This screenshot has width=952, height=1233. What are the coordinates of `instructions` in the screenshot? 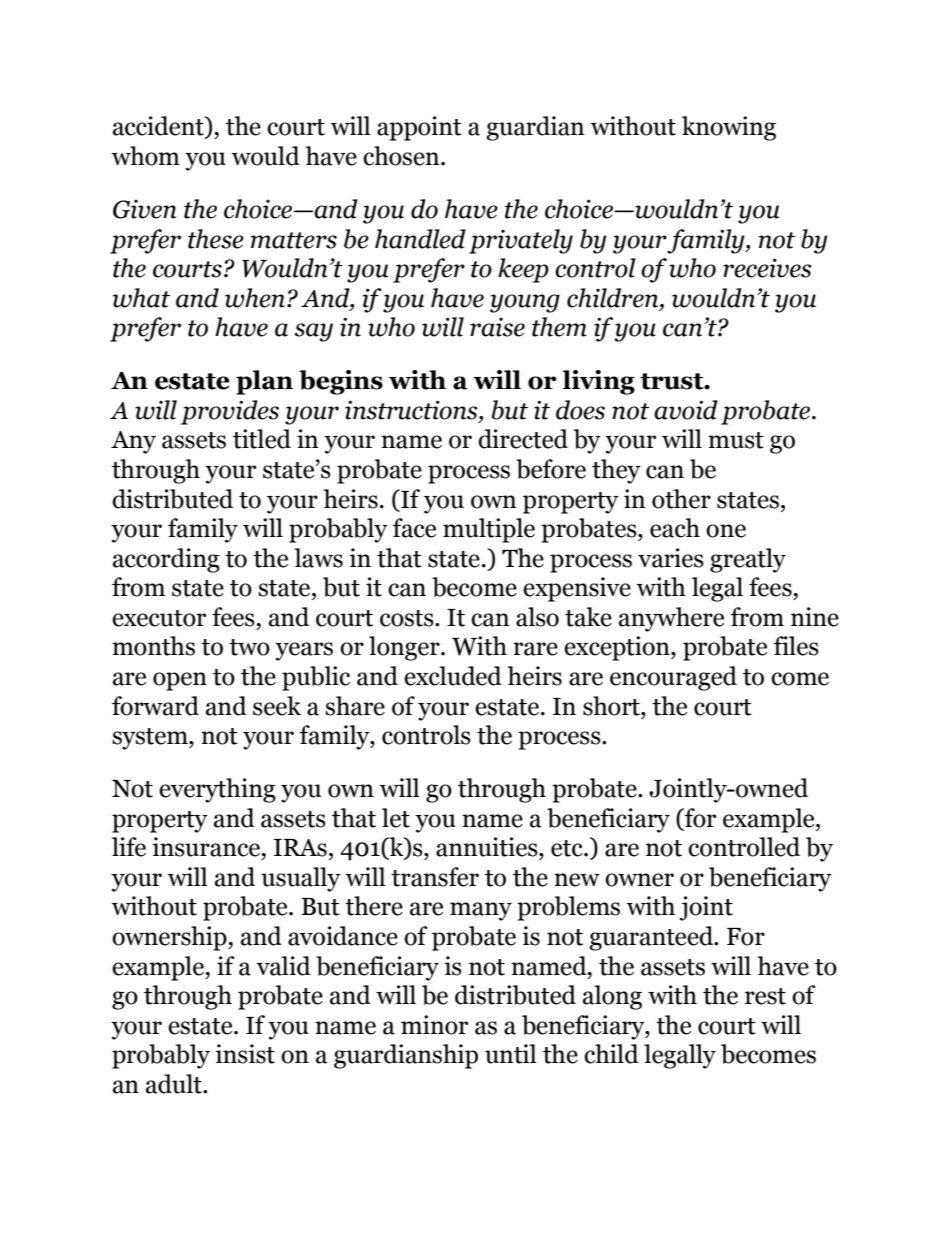 It's located at (412, 411).
